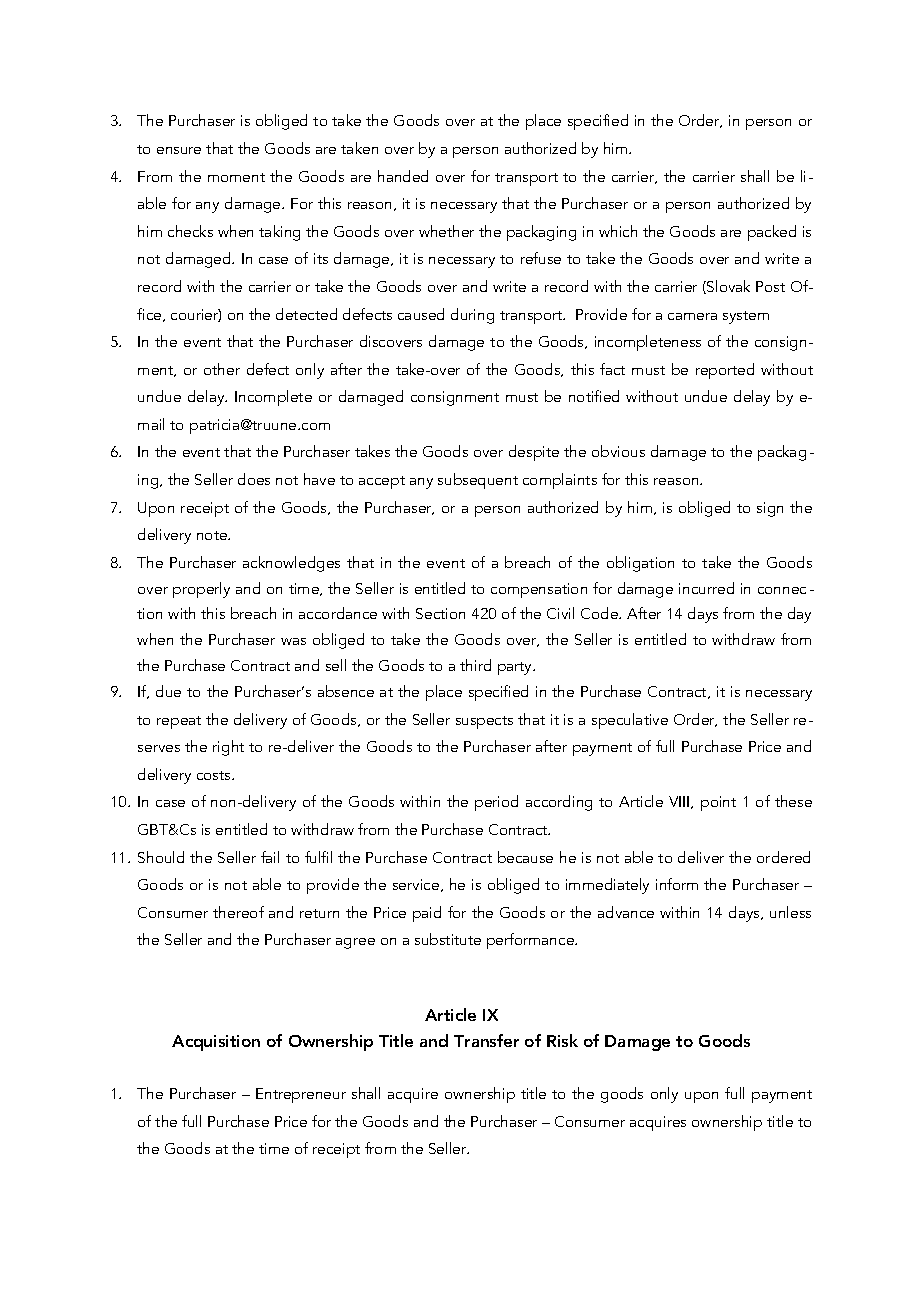 The image size is (924, 1308). What do you see at coordinates (475, 665) in the screenshot?
I see `third` at bounding box center [475, 665].
